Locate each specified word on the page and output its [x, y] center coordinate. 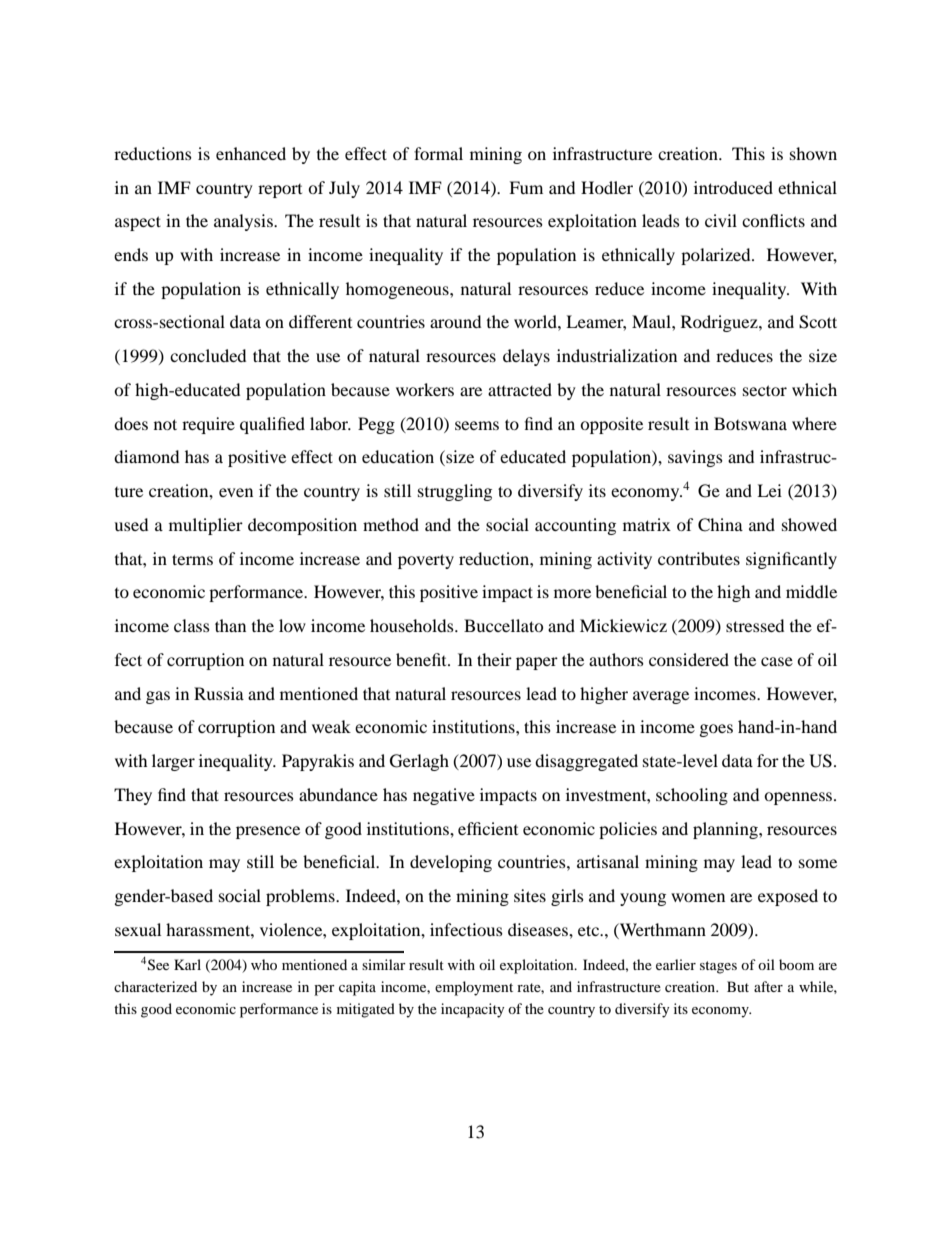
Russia [219, 693]
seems [477, 425]
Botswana [750, 423]
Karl [187, 964]
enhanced [251, 153]
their [494, 659]
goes [716, 730]
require [208, 425]
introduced [733, 187]
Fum [526, 187]
